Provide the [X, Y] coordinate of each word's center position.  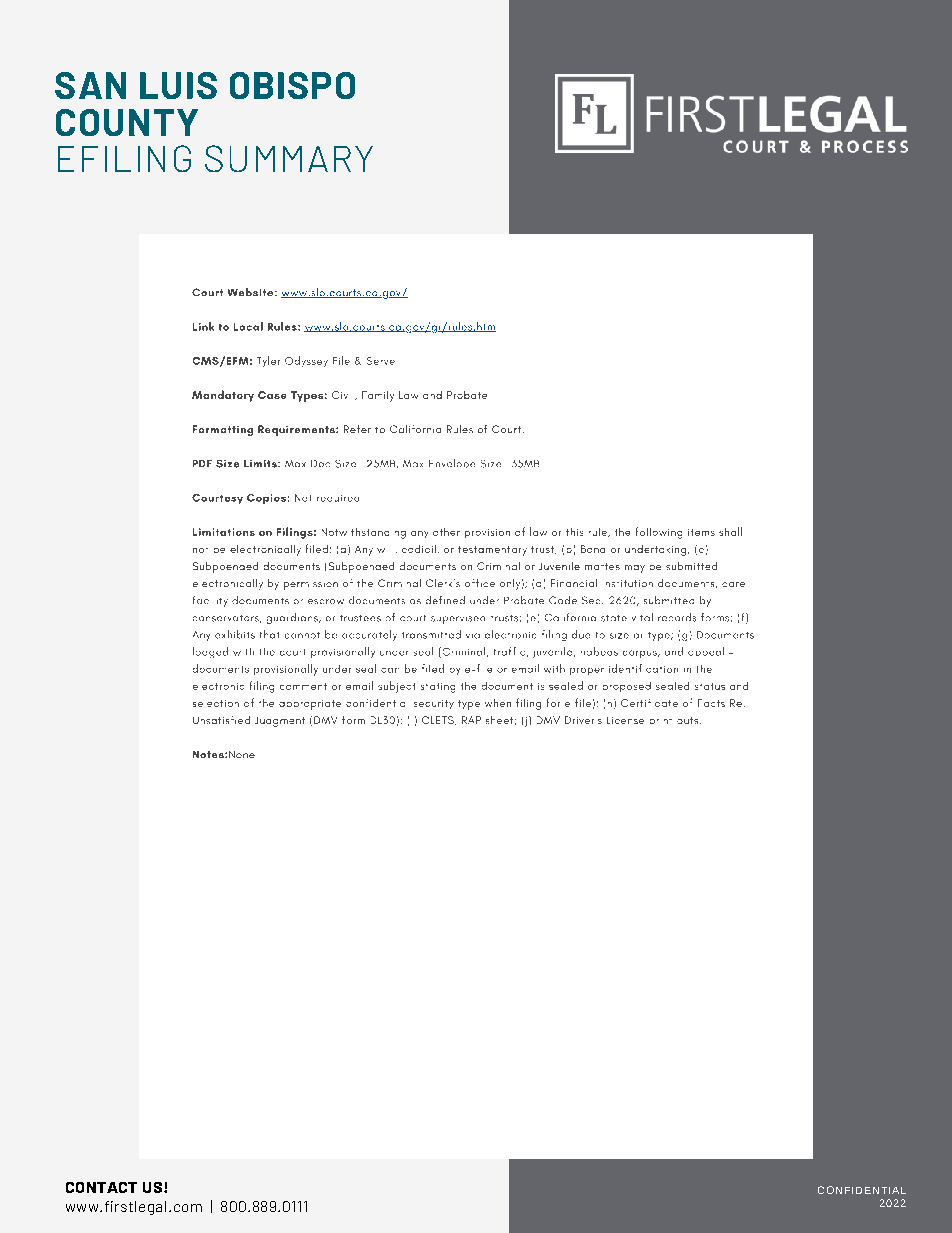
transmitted [431, 634]
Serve [381, 361]
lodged [210, 652]
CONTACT [101, 1187]
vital [642, 617]
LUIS [178, 85]
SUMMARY [289, 158]
